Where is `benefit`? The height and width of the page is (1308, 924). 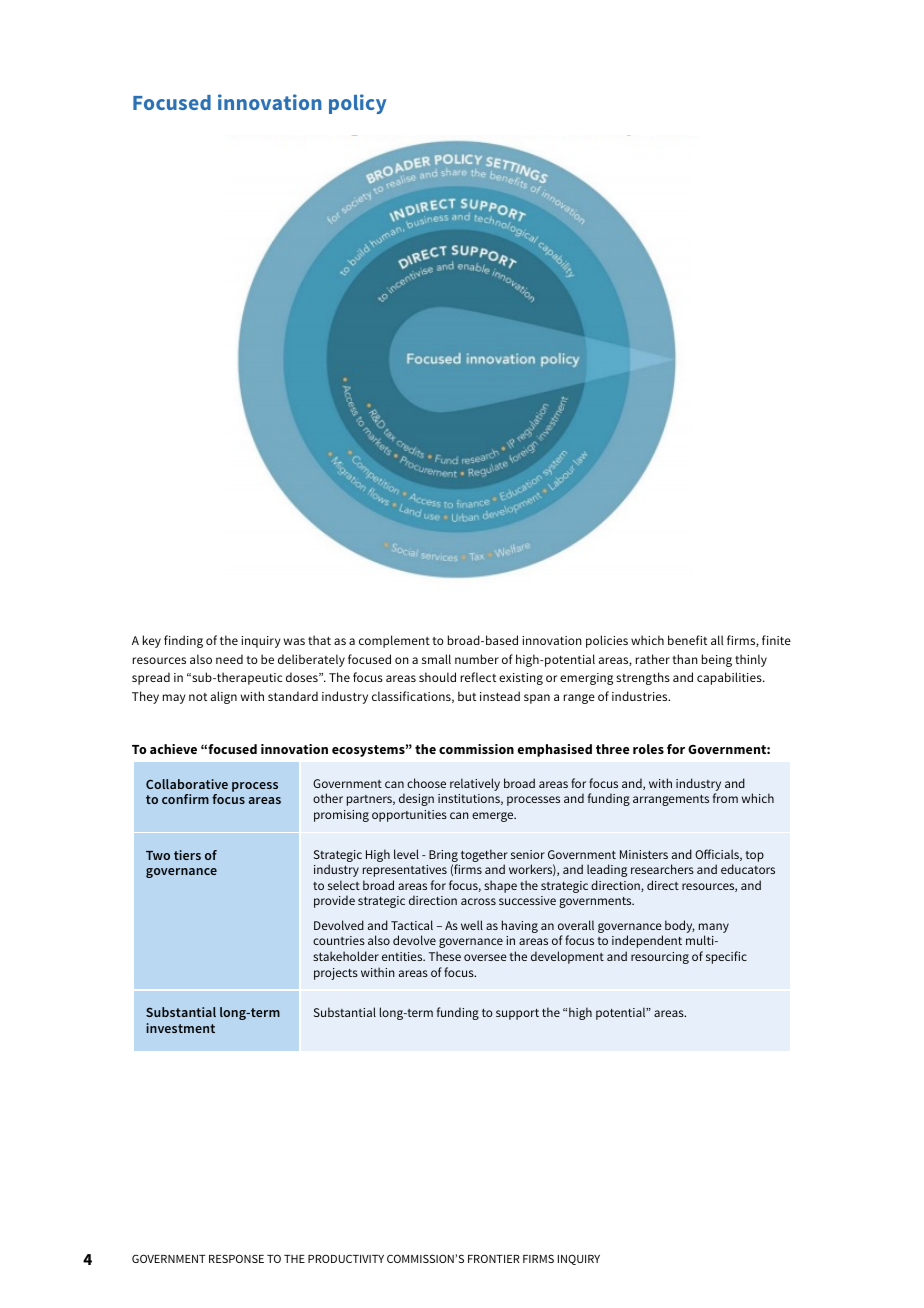 benefit is located at coordinates (687, 640).
